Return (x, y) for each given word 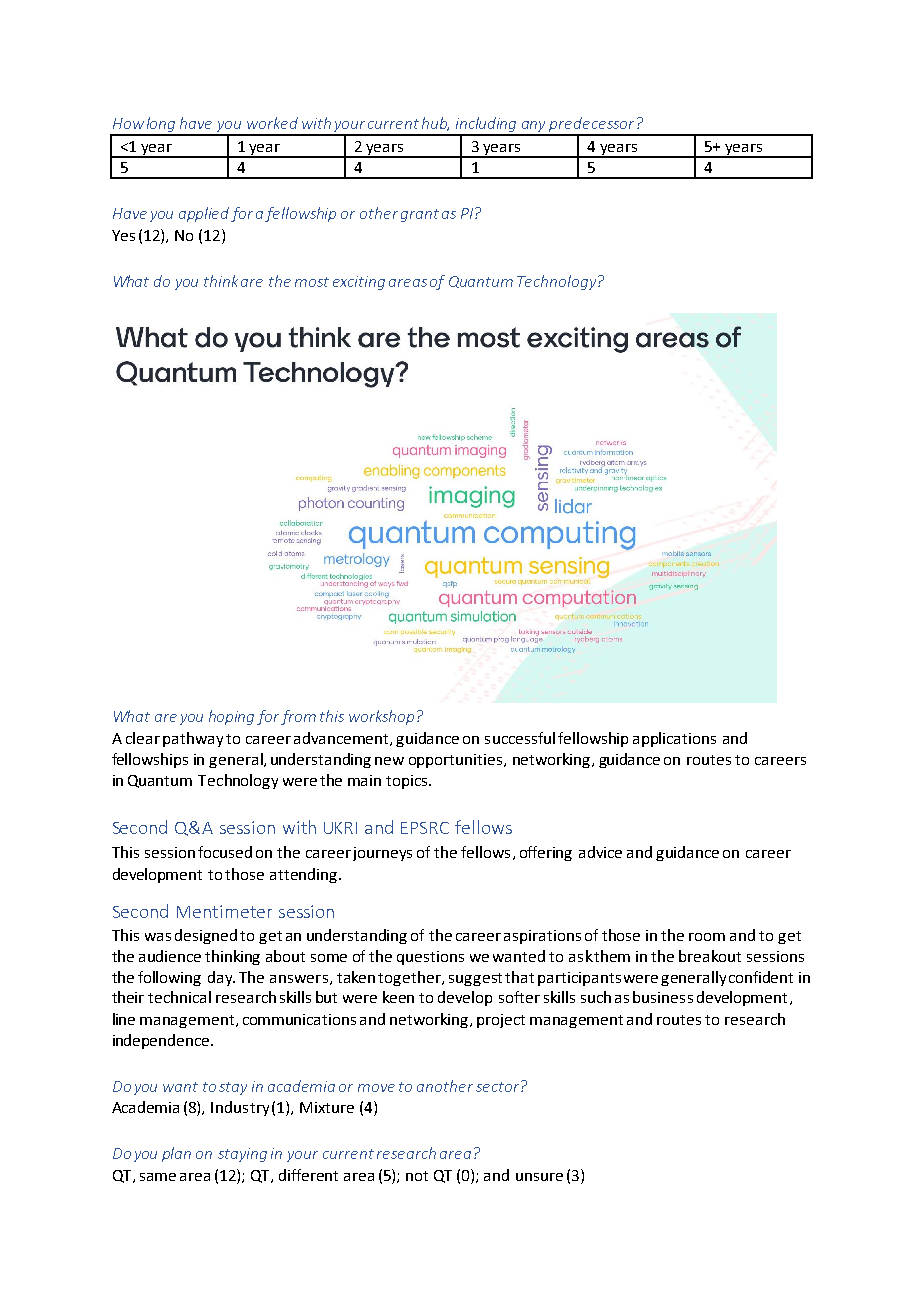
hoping (231, 717)
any (534, 128)
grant (420, 215)
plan (176, 1154)
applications (674, 739)
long (161, 126)
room (707, 937)
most (312, 282)
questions (430, 958)
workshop (381, 717)
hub (435, 124)
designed (206, 936)
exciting (359, 283)
